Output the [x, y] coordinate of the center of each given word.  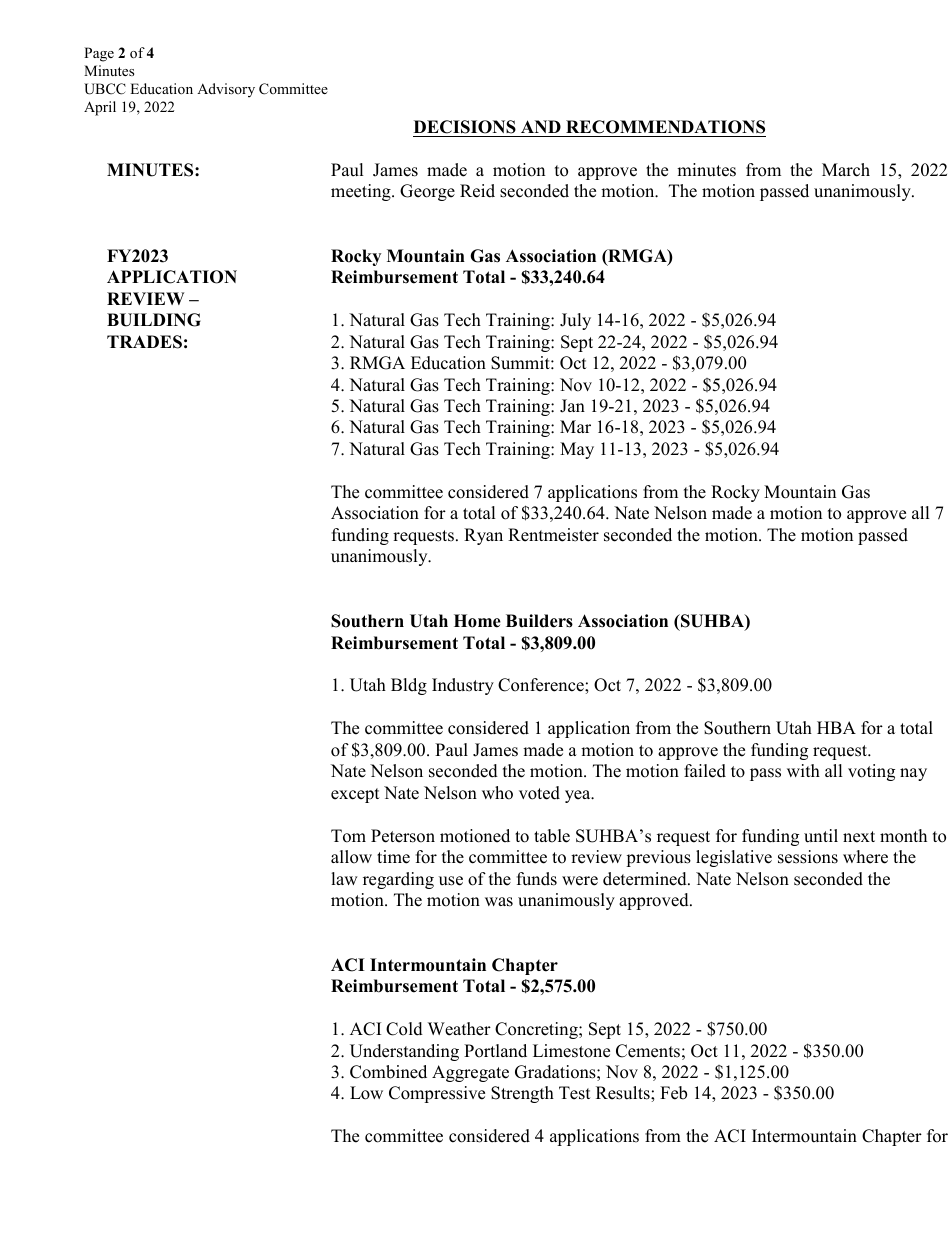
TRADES [144, 342]
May [577, 450]
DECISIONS [465, 127]
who [497, 793]
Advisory [226, 90]
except [355, 795]
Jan [572, 406]
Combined [388, 1072]
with [803, 770]
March [846, 170]
